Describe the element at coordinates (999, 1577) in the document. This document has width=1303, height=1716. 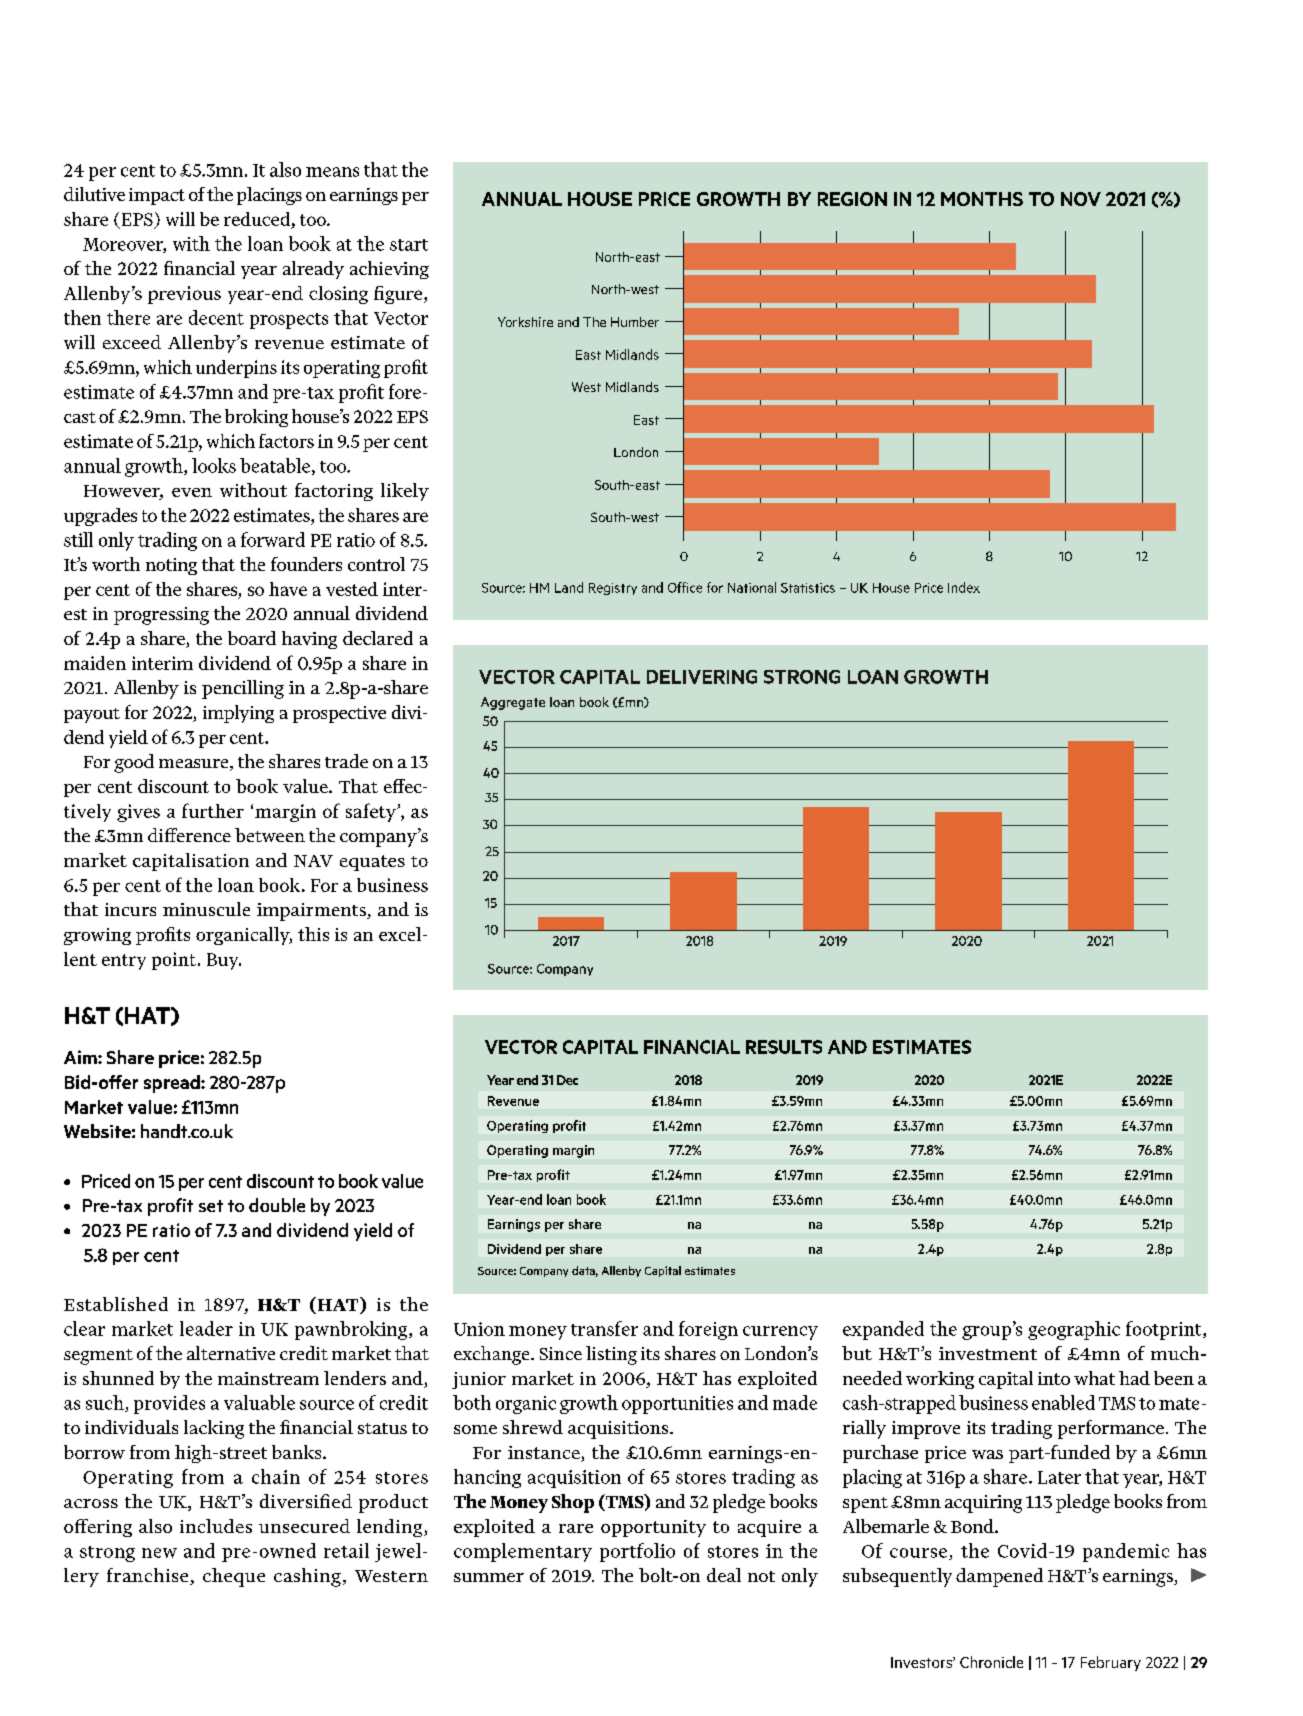
I see `dampened` at that location.
